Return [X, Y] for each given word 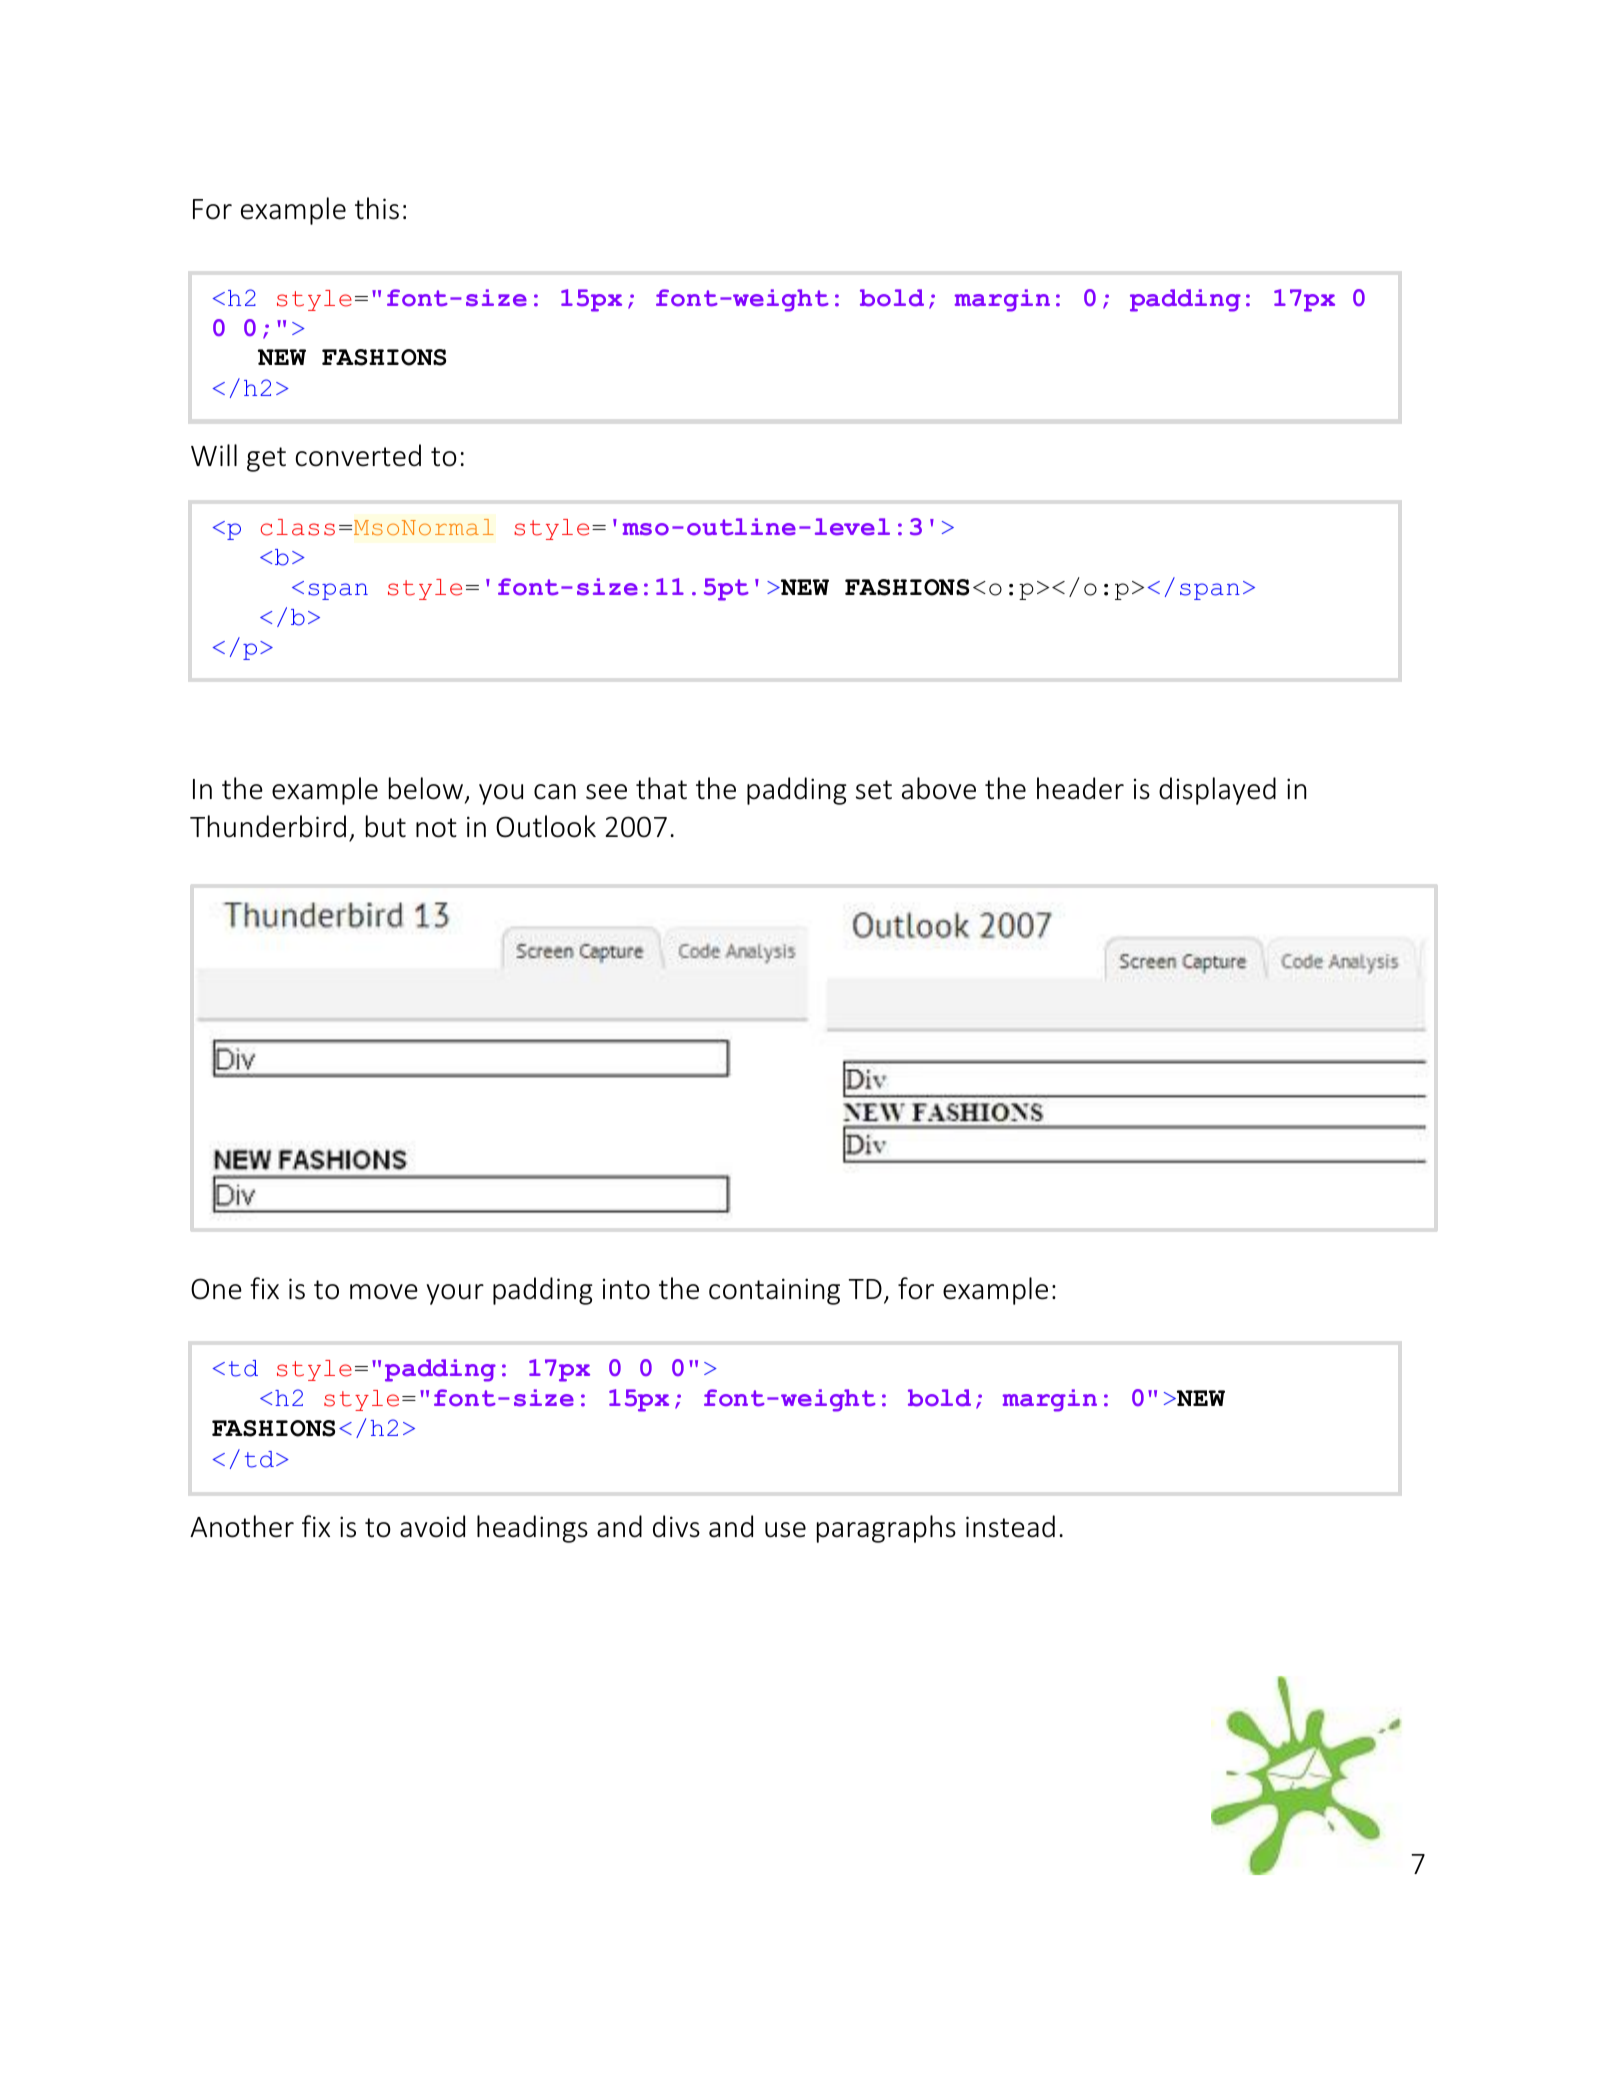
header [1080, 788]
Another [242, 1526]
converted [358, 455]
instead [1010, 1526]
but [386, 826]
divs [676, 1526]
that [661, 788]
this [377, 208]
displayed [1217, 791]
